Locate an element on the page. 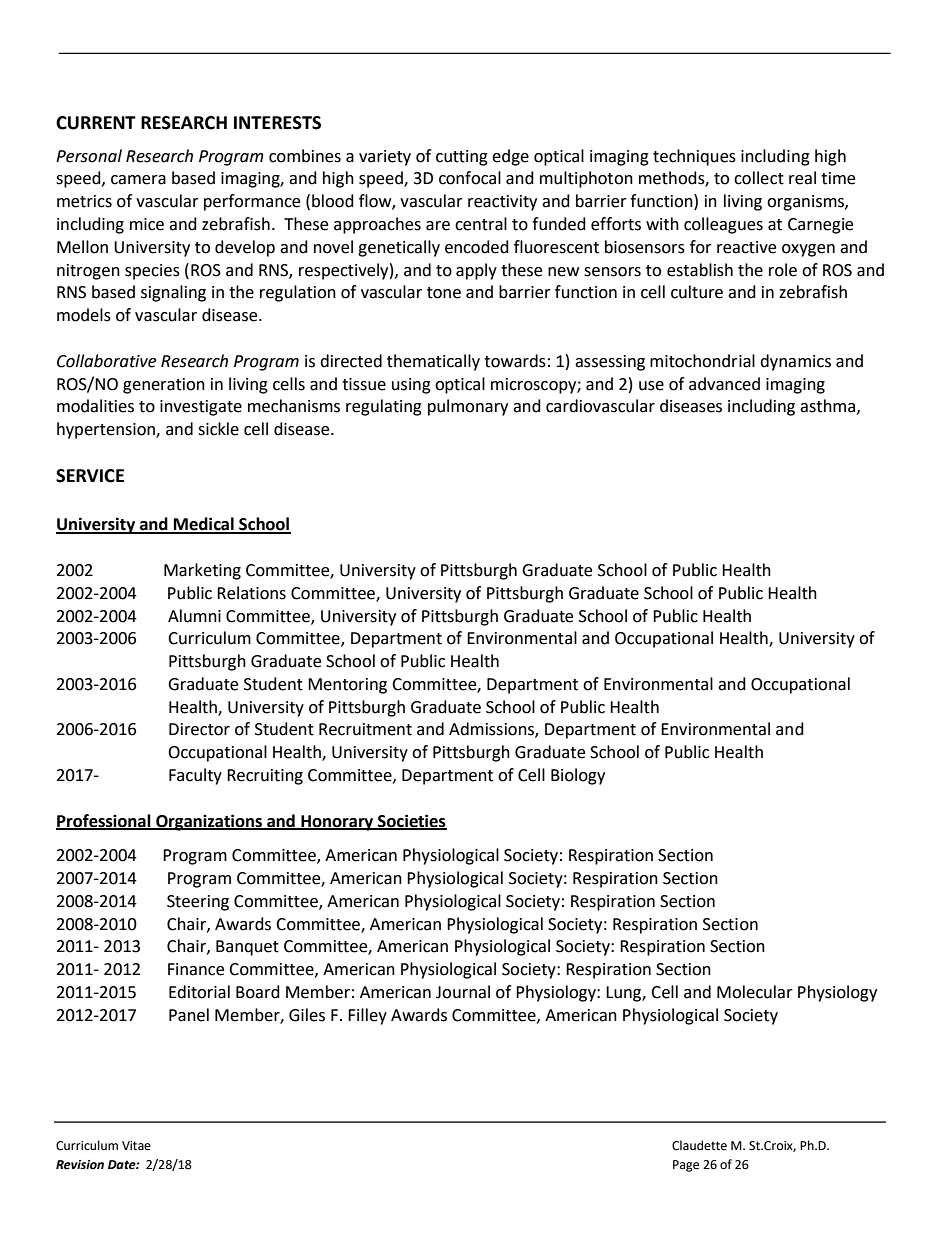 This image has width=952, height=1233. pulmonary is located at coordinates (468, 407).
